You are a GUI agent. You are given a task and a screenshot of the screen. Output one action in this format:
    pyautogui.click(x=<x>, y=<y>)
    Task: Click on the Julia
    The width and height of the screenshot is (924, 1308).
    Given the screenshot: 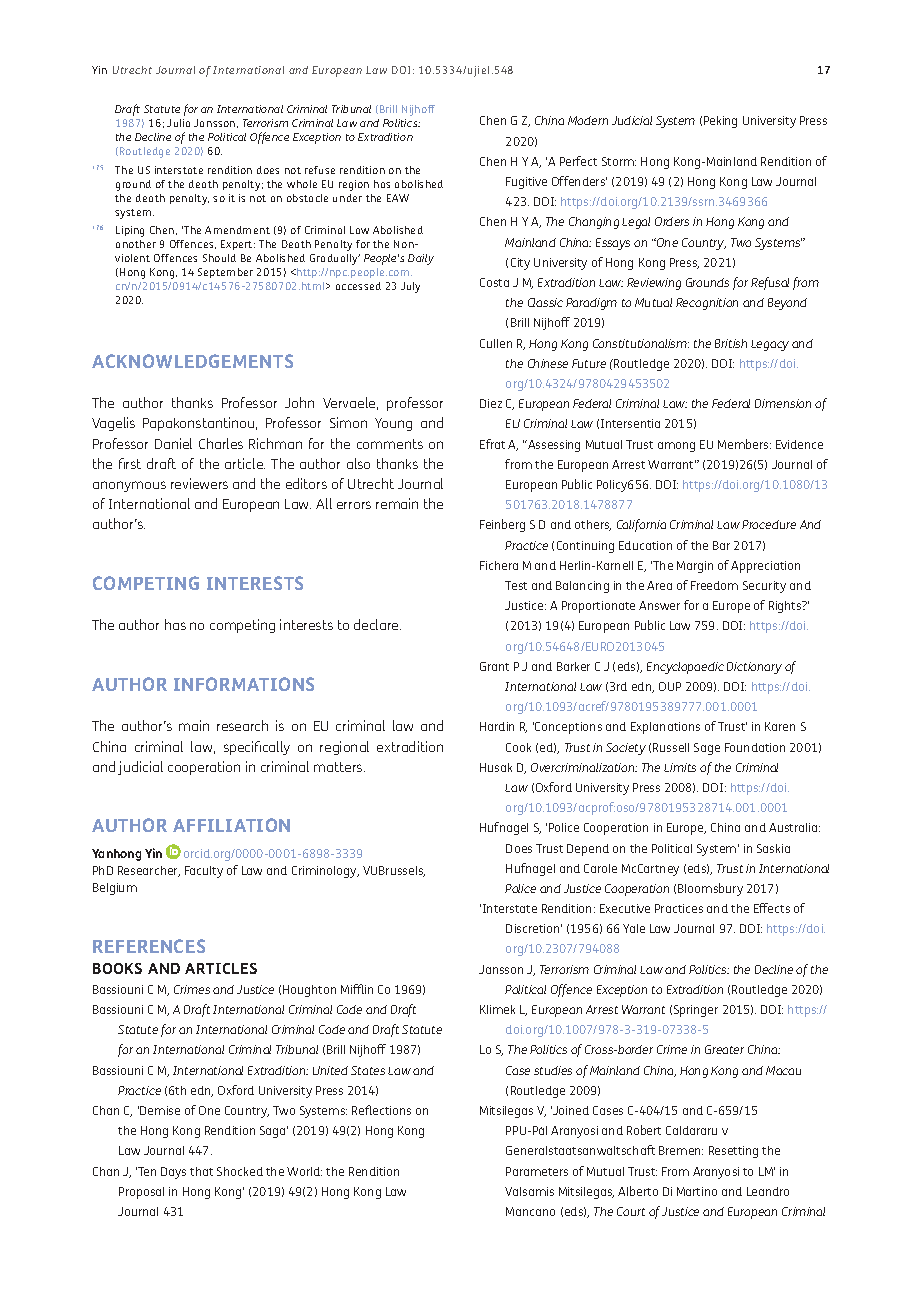 What is the action you would take?
    pyautogui.click(x=178, y=123)
